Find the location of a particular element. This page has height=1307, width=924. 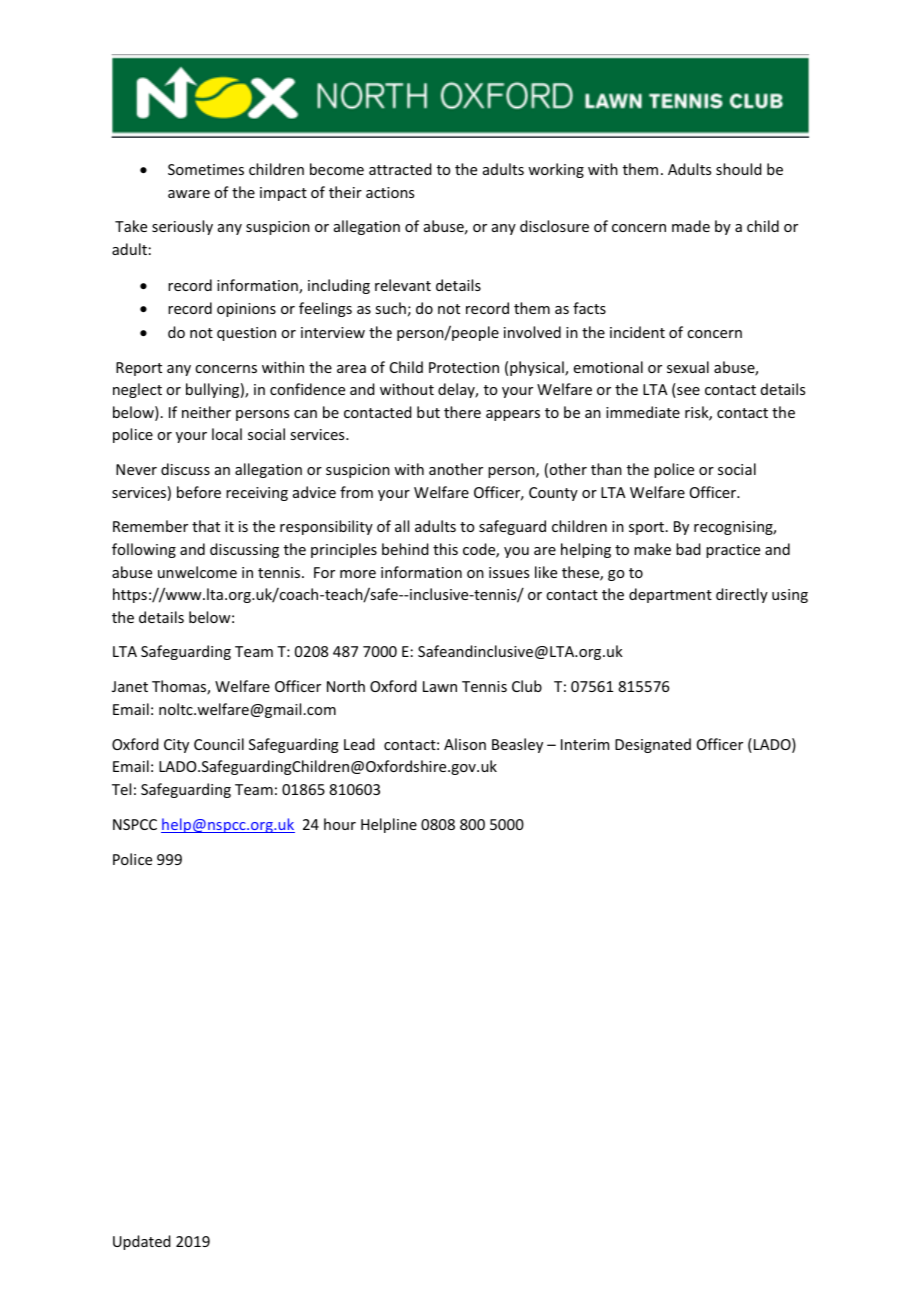

Designated is located at coordinates (653, 745).
